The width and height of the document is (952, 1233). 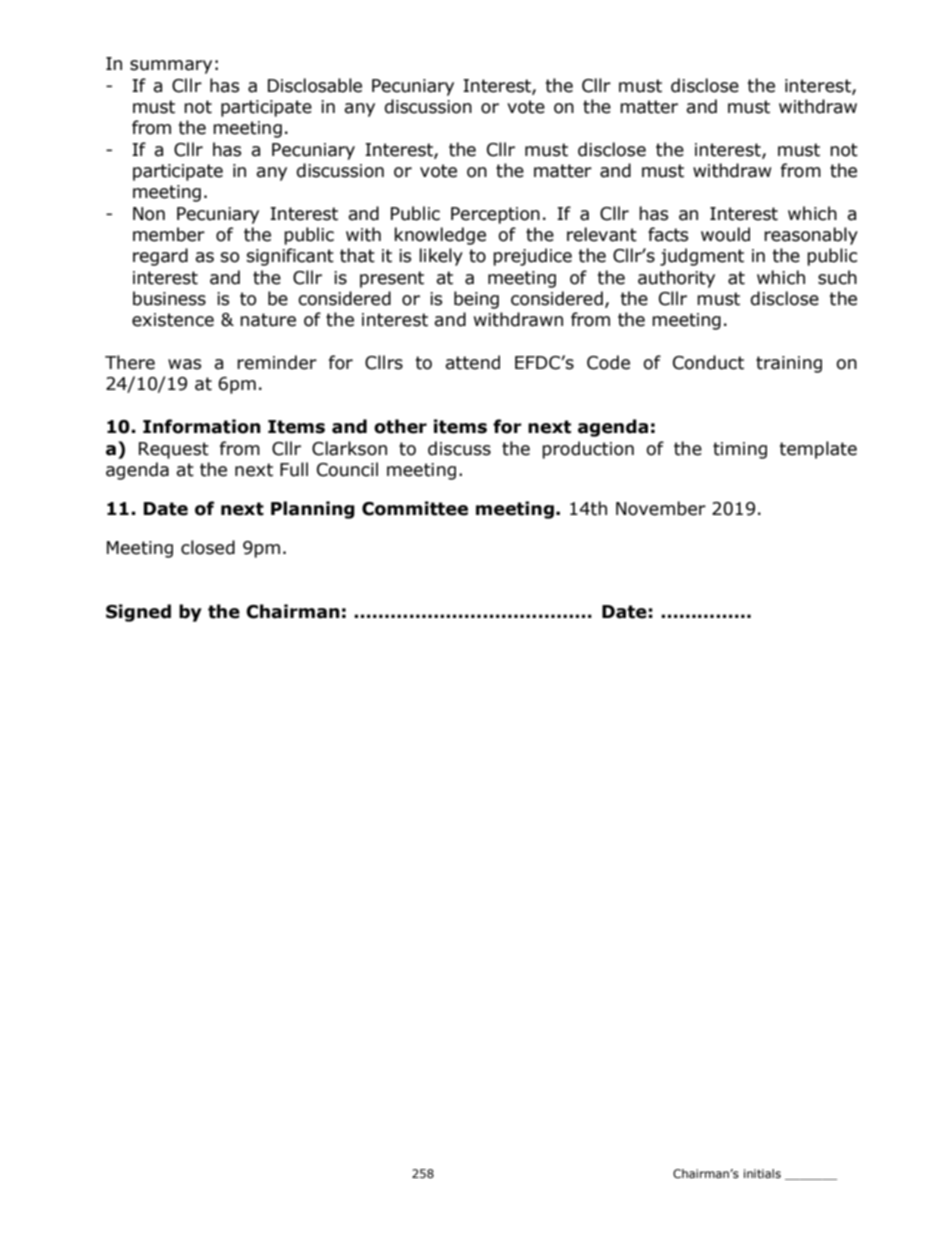 What do you see at coordinates (313, 510) in the document?
I see `Planning` at bounding box center [313, 510].
